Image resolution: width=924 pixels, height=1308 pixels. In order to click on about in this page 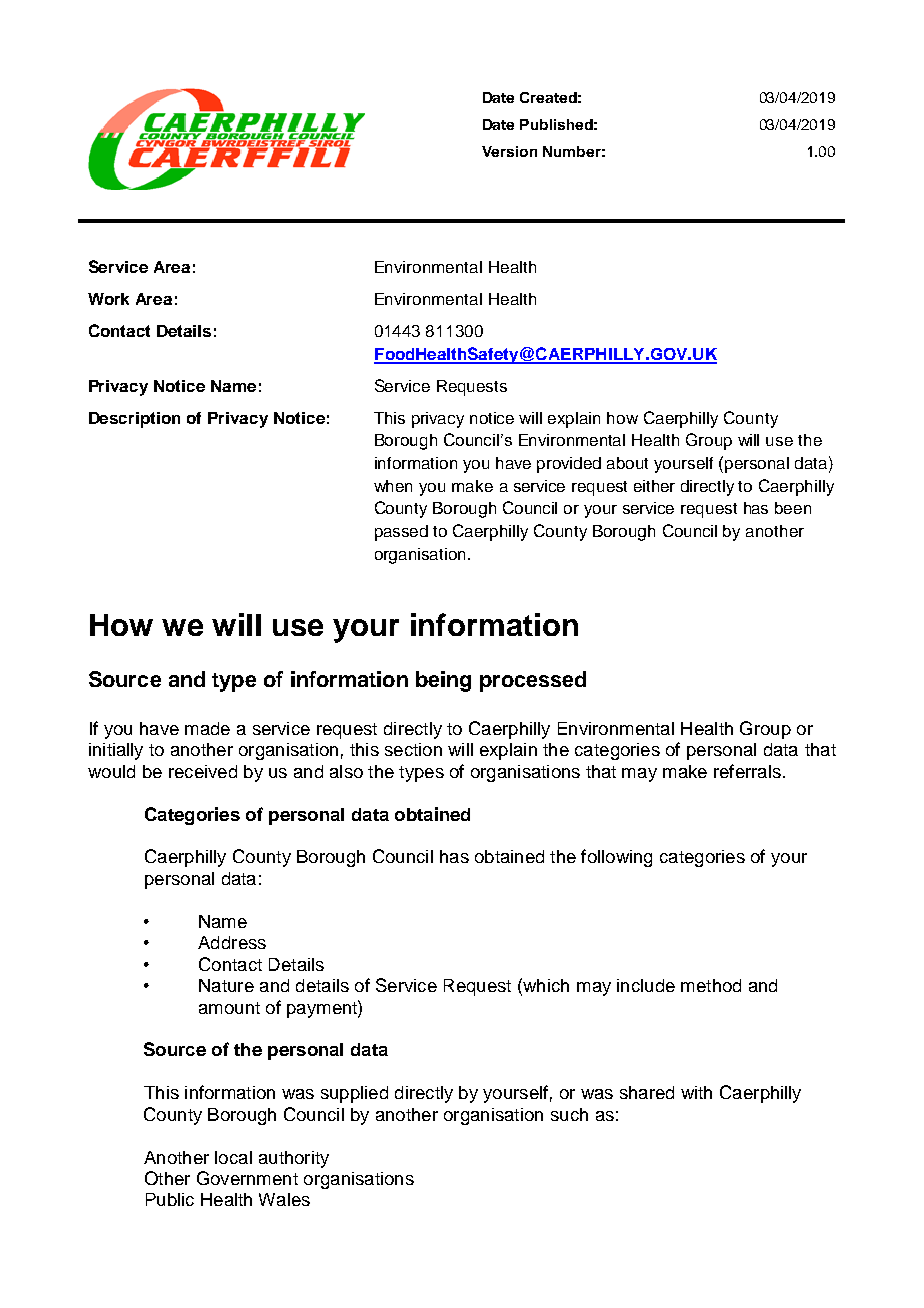, I will do `click(627, 463)`.
